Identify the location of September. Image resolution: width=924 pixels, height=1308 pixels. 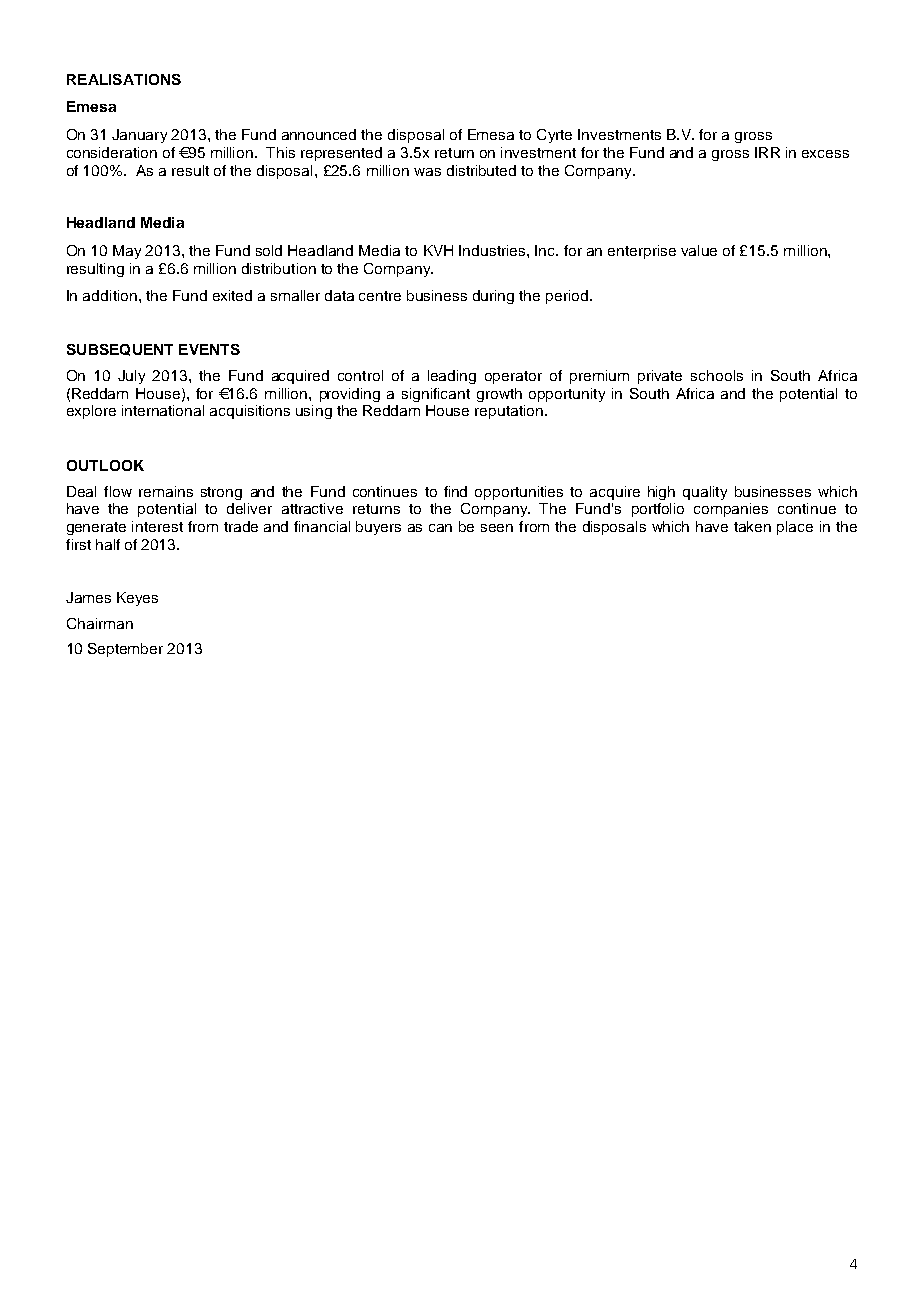
(125, 650).
